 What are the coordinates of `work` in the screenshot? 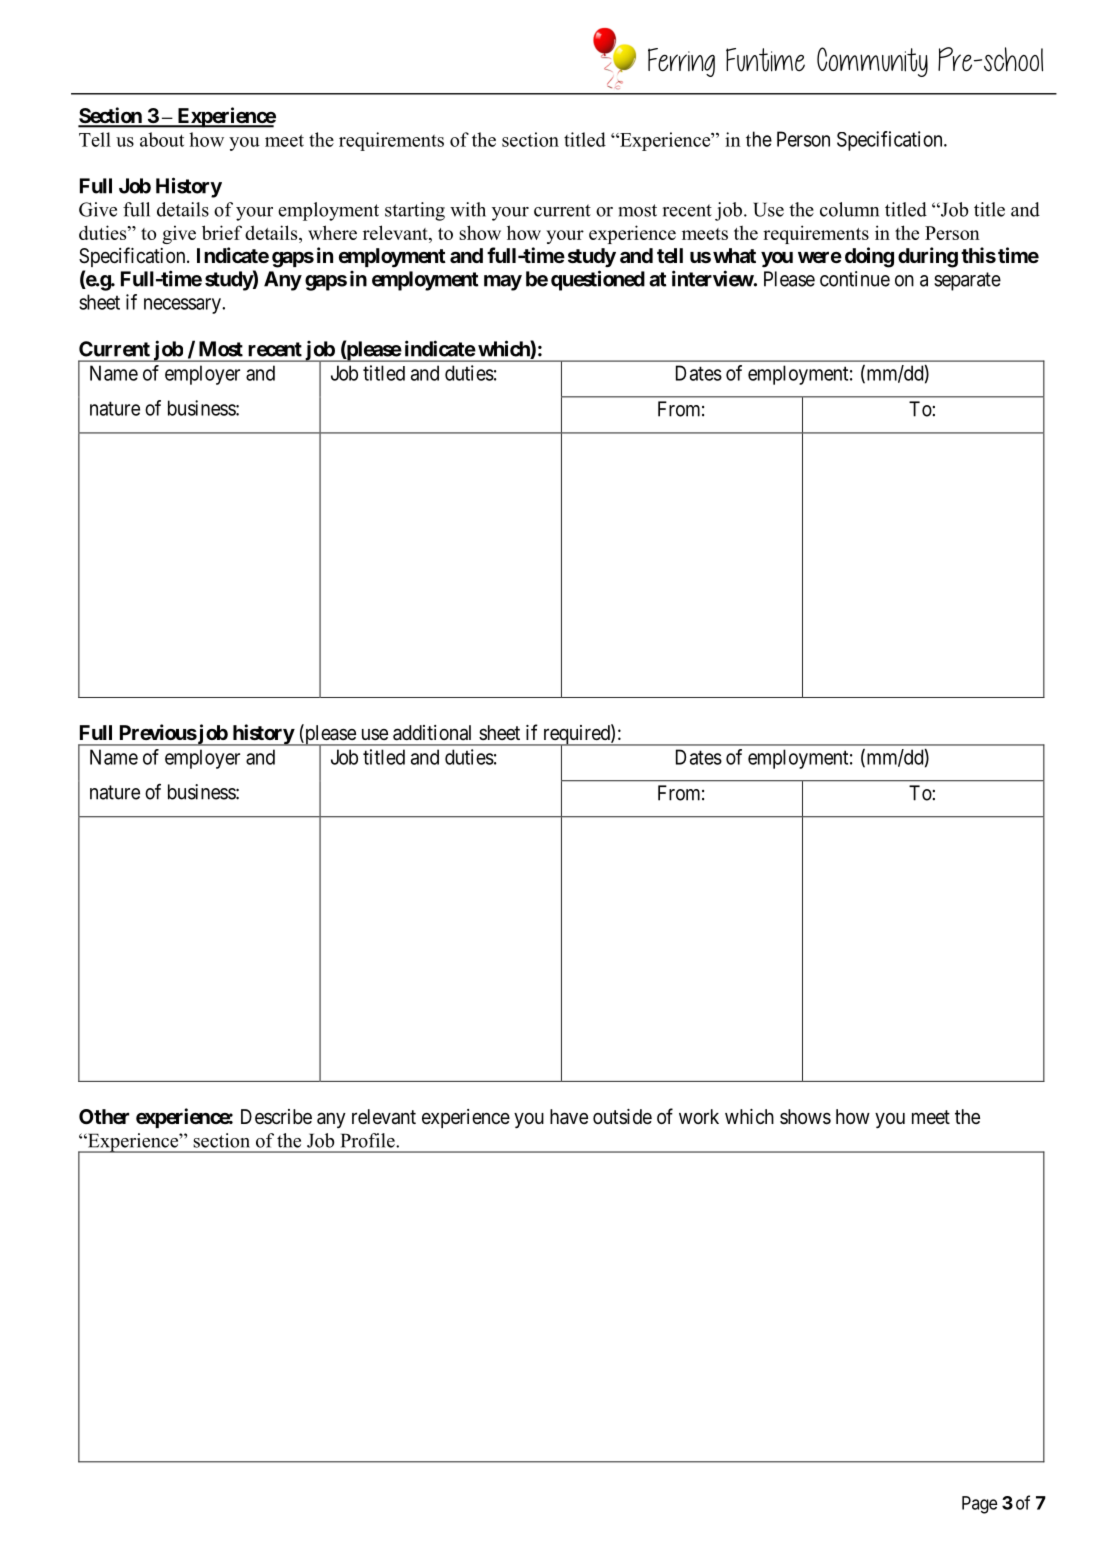 It's located at (699, 1116).
